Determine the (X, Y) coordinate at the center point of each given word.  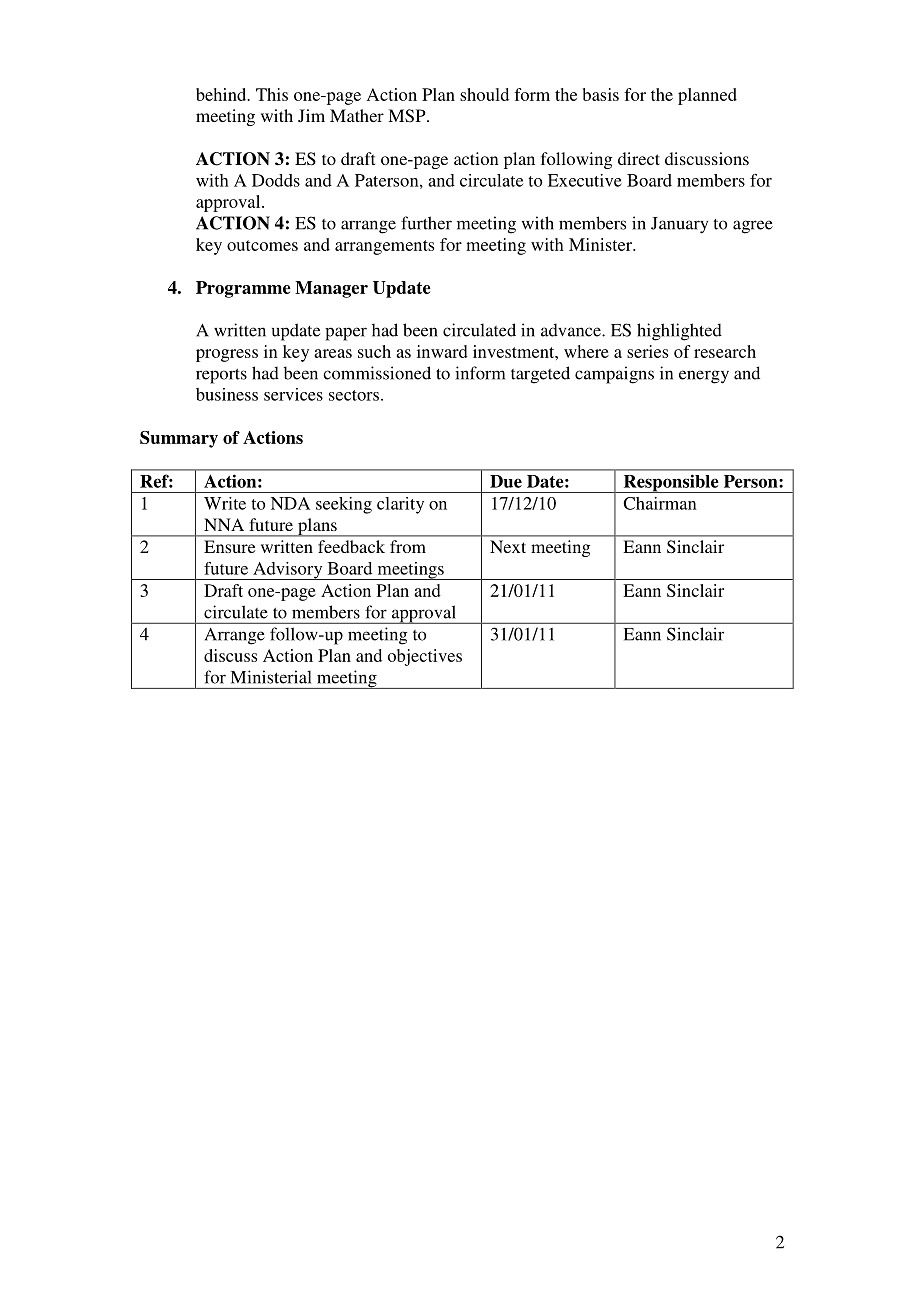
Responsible (671, 483)
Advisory (288, 571)
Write (225, 503)
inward (442, 351)
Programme (243, 289)
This (272, 94)
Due (506, 481)
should (484, 94)
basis (601, 94)
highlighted (679, 332)
